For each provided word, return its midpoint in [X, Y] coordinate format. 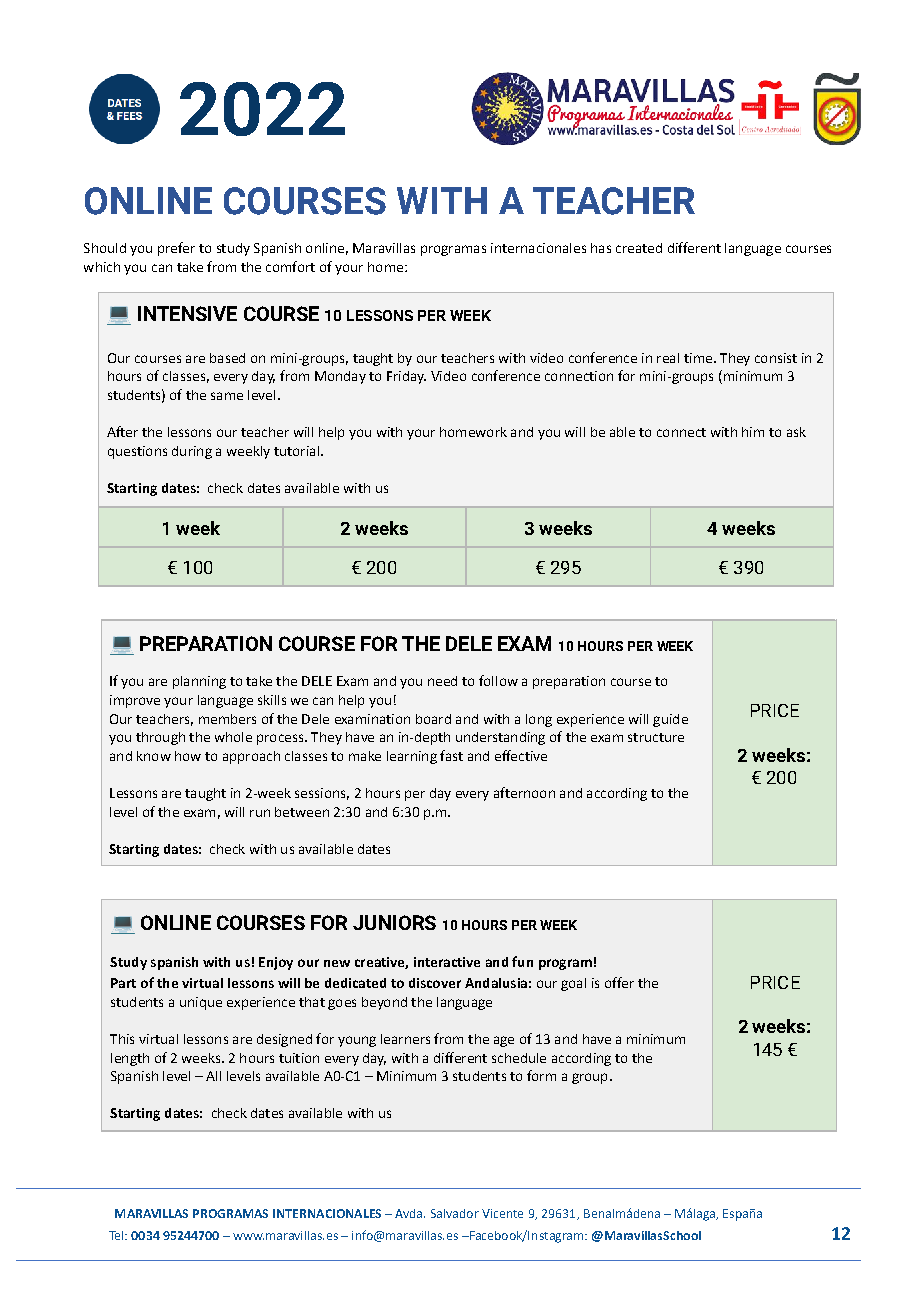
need [442, 681]
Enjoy [276, 963]
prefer [176, 249]
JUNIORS [394, 922]
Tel [117, 1235]
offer [619, 982]
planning [199, 682]
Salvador [455, 1213]
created [639, 248]
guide [670, 720]
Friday [406, 377]
